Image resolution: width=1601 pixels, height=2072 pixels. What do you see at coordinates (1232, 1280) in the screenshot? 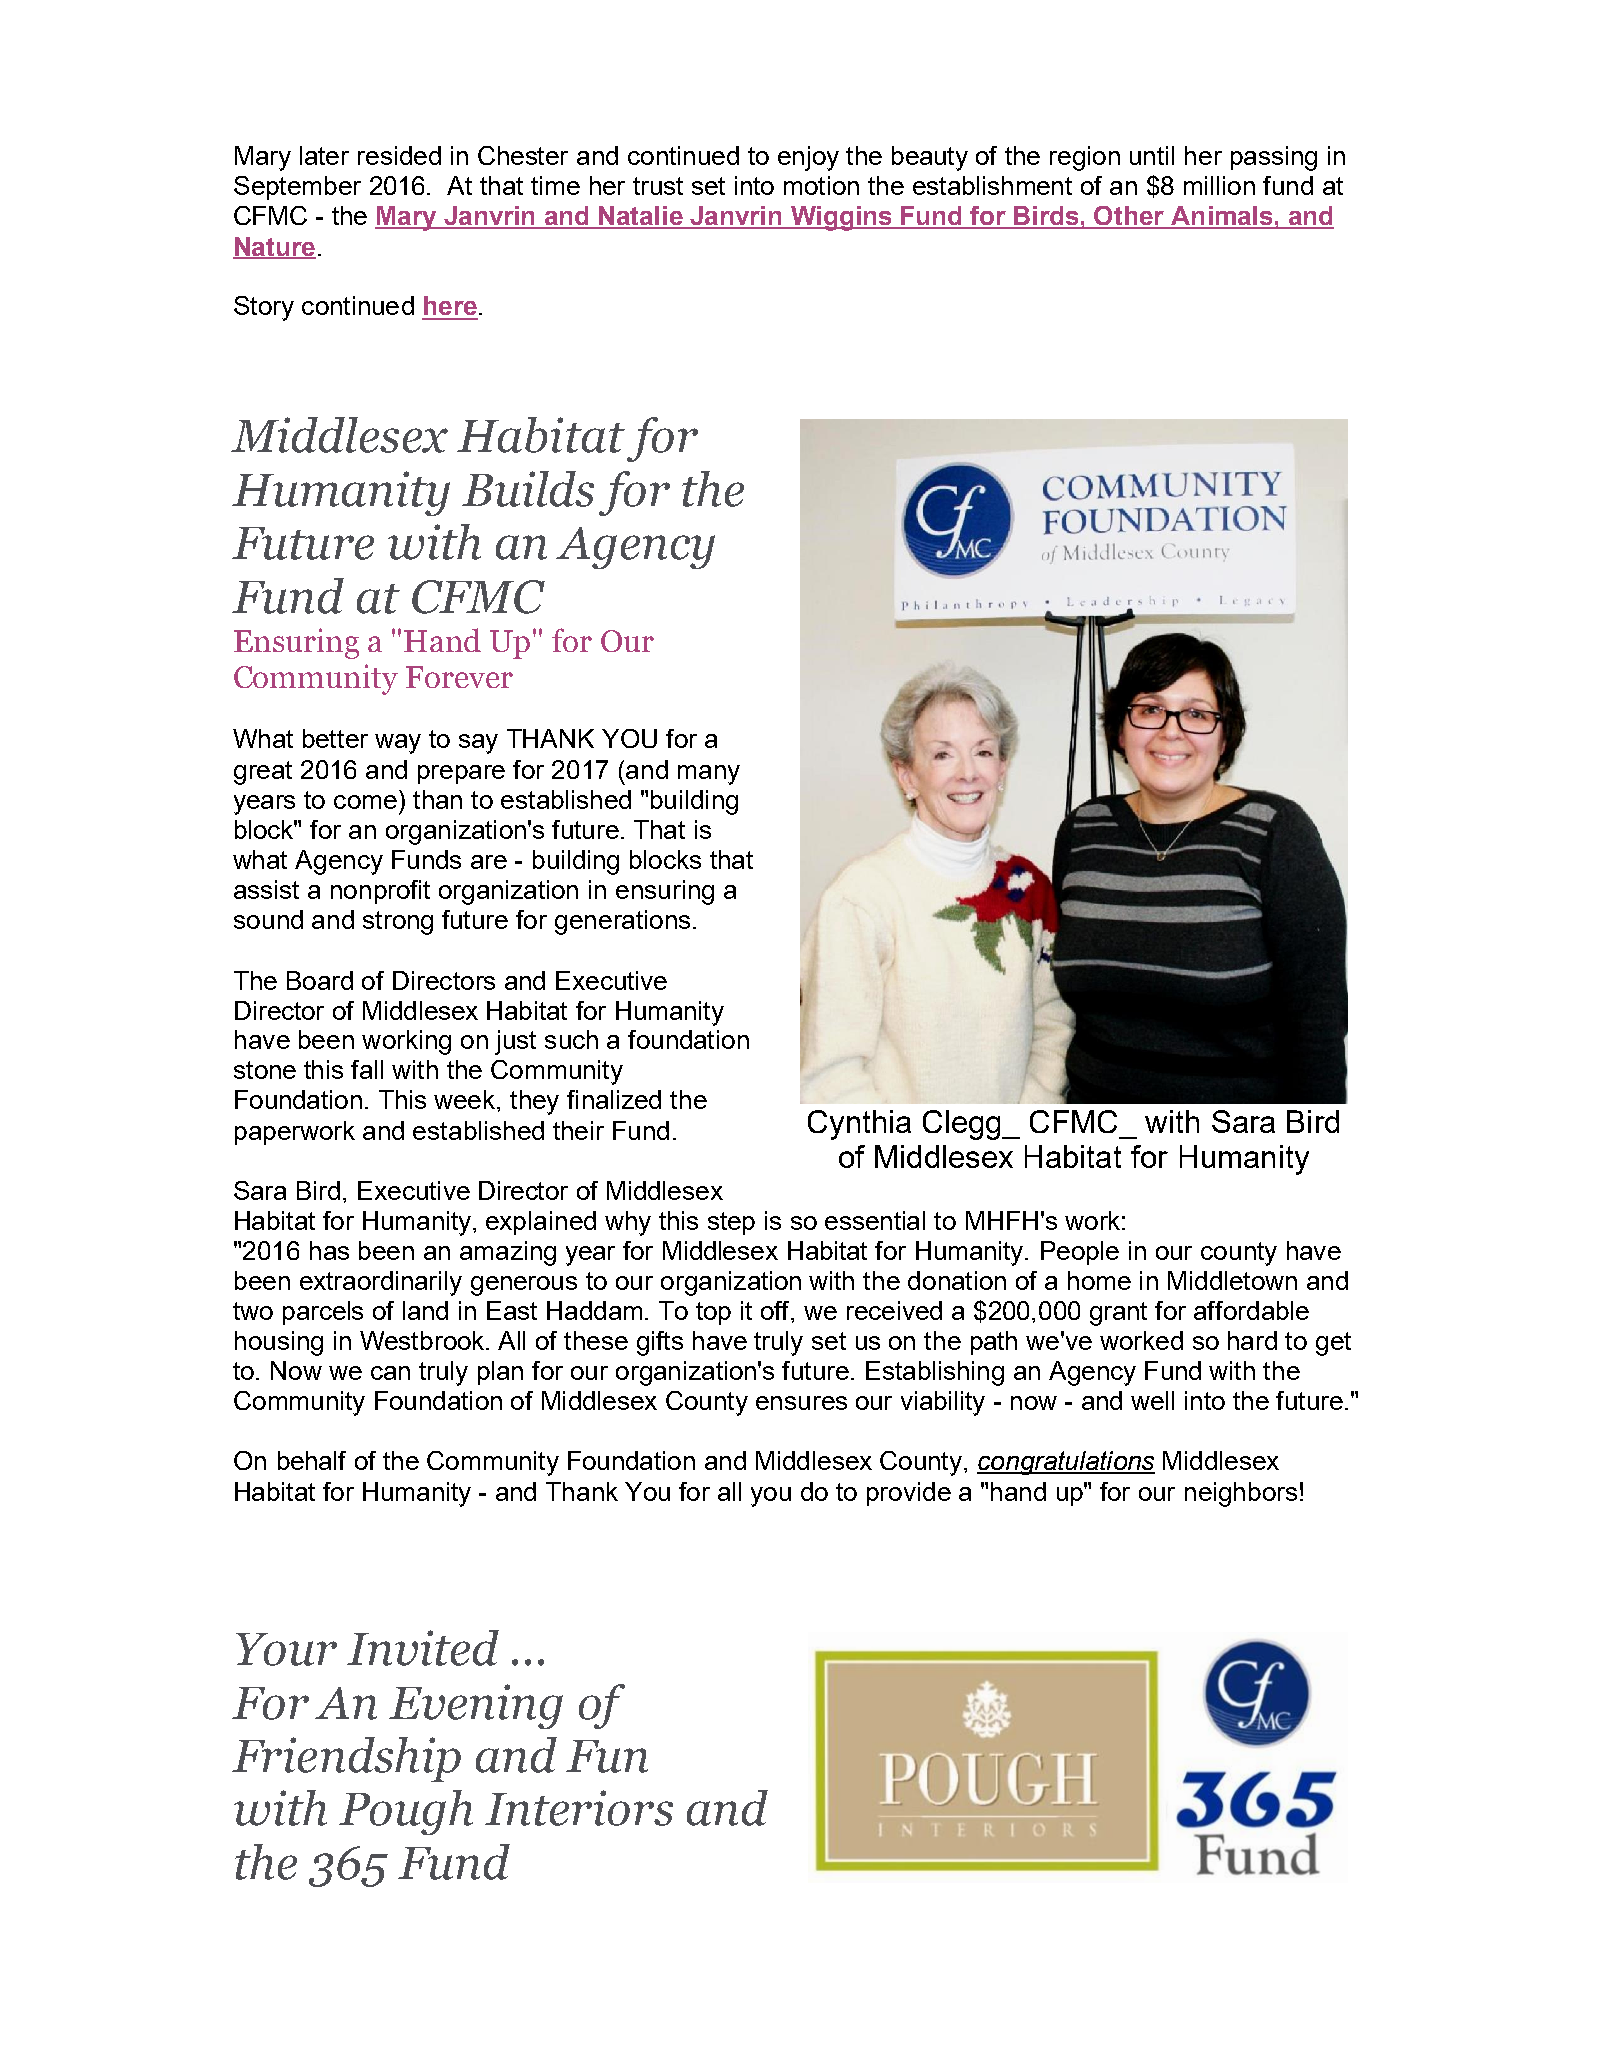
I see `Middletown` at bounding box center [1232, 1280].
